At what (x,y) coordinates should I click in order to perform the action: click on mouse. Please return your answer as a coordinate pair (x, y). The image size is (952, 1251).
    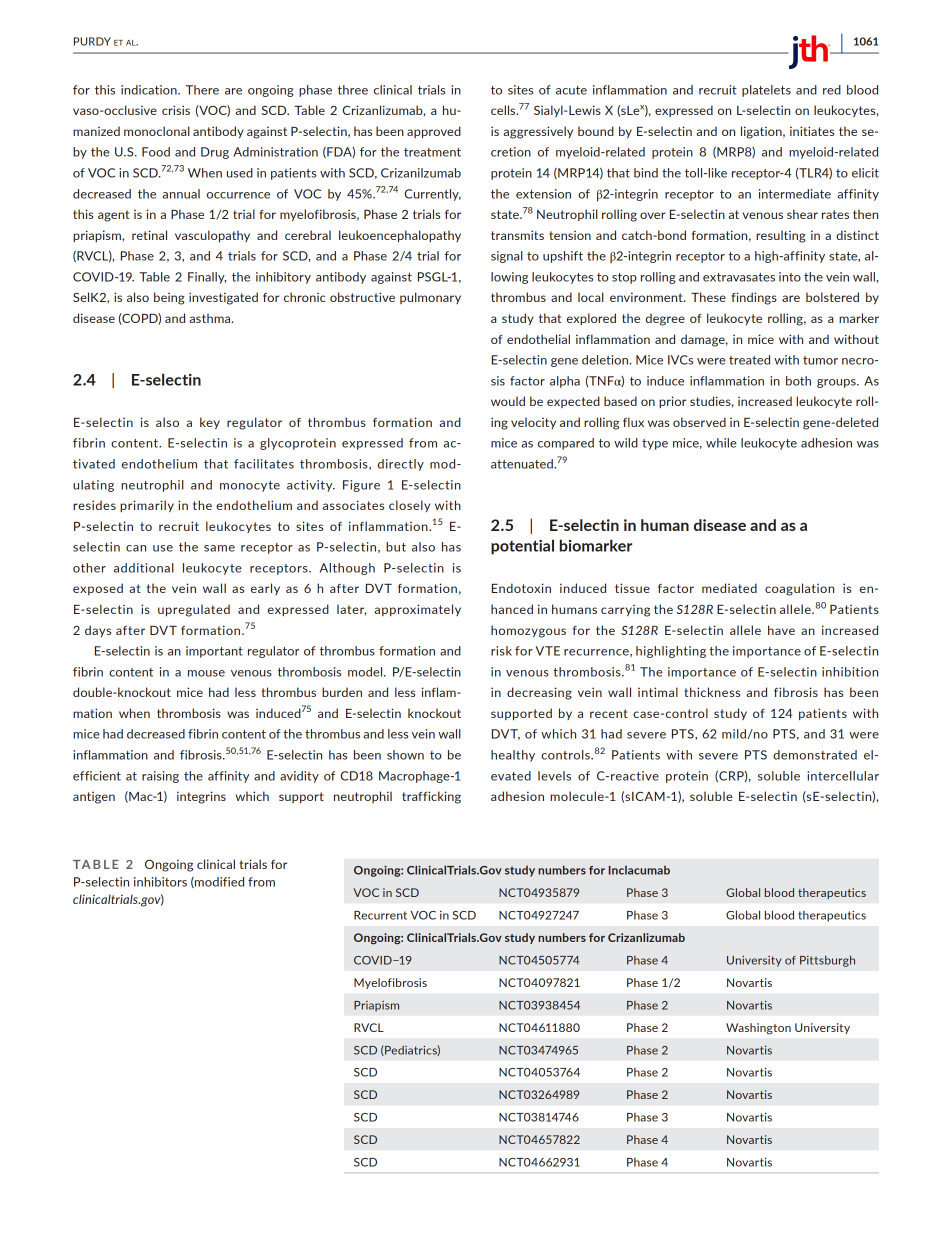
    Looking at the image, I should click on (206, 673).
